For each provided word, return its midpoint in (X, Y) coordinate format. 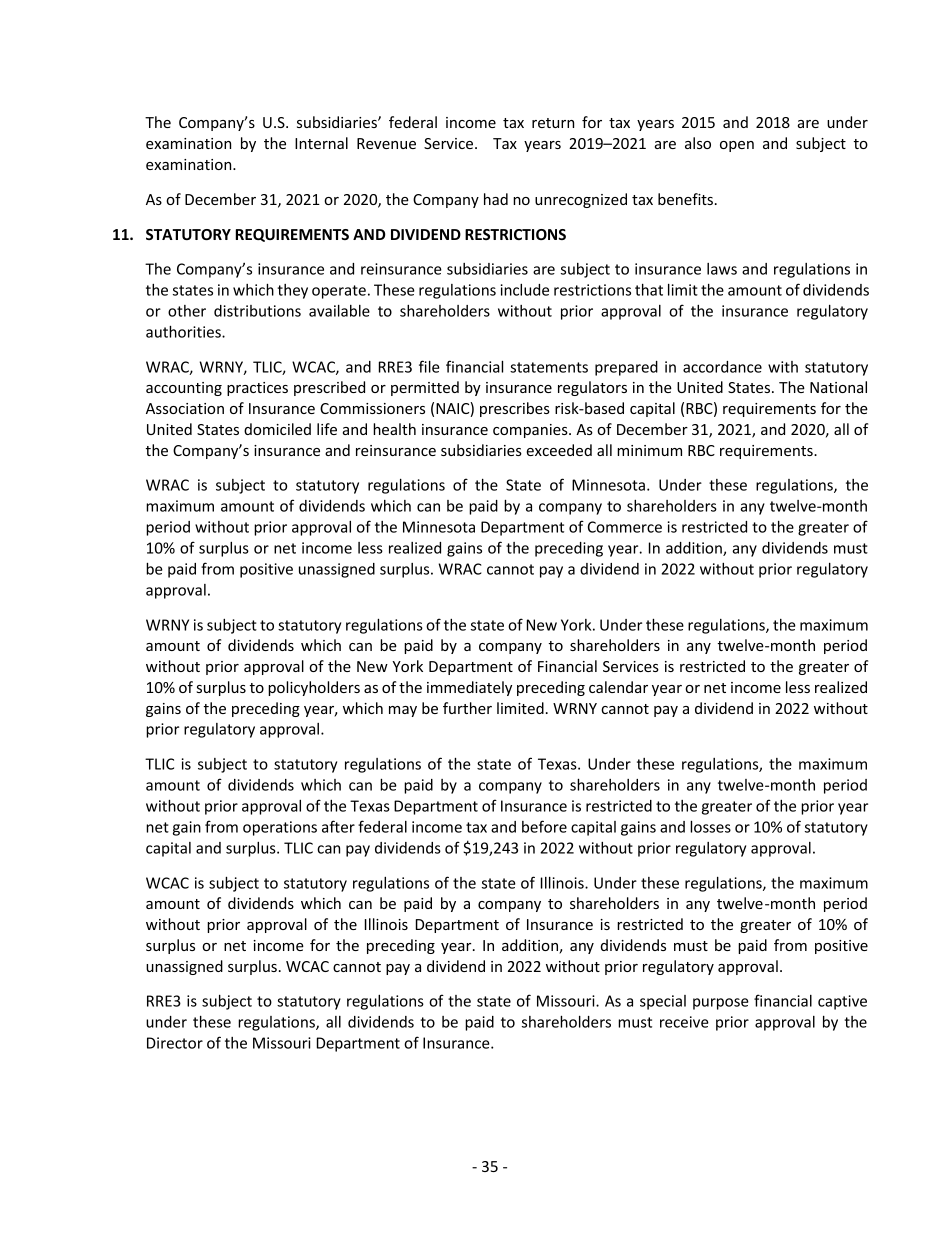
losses (710, 826)
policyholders (314, 688)
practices (257, 389)
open (737, 146)
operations (280, 828)
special (663, 1002)
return (553, 123)
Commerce (625, 527)
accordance (722, 367)
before (544, 826)
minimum (649, 450)
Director (175, 1043)
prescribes (515, 409)
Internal (321, 143)
